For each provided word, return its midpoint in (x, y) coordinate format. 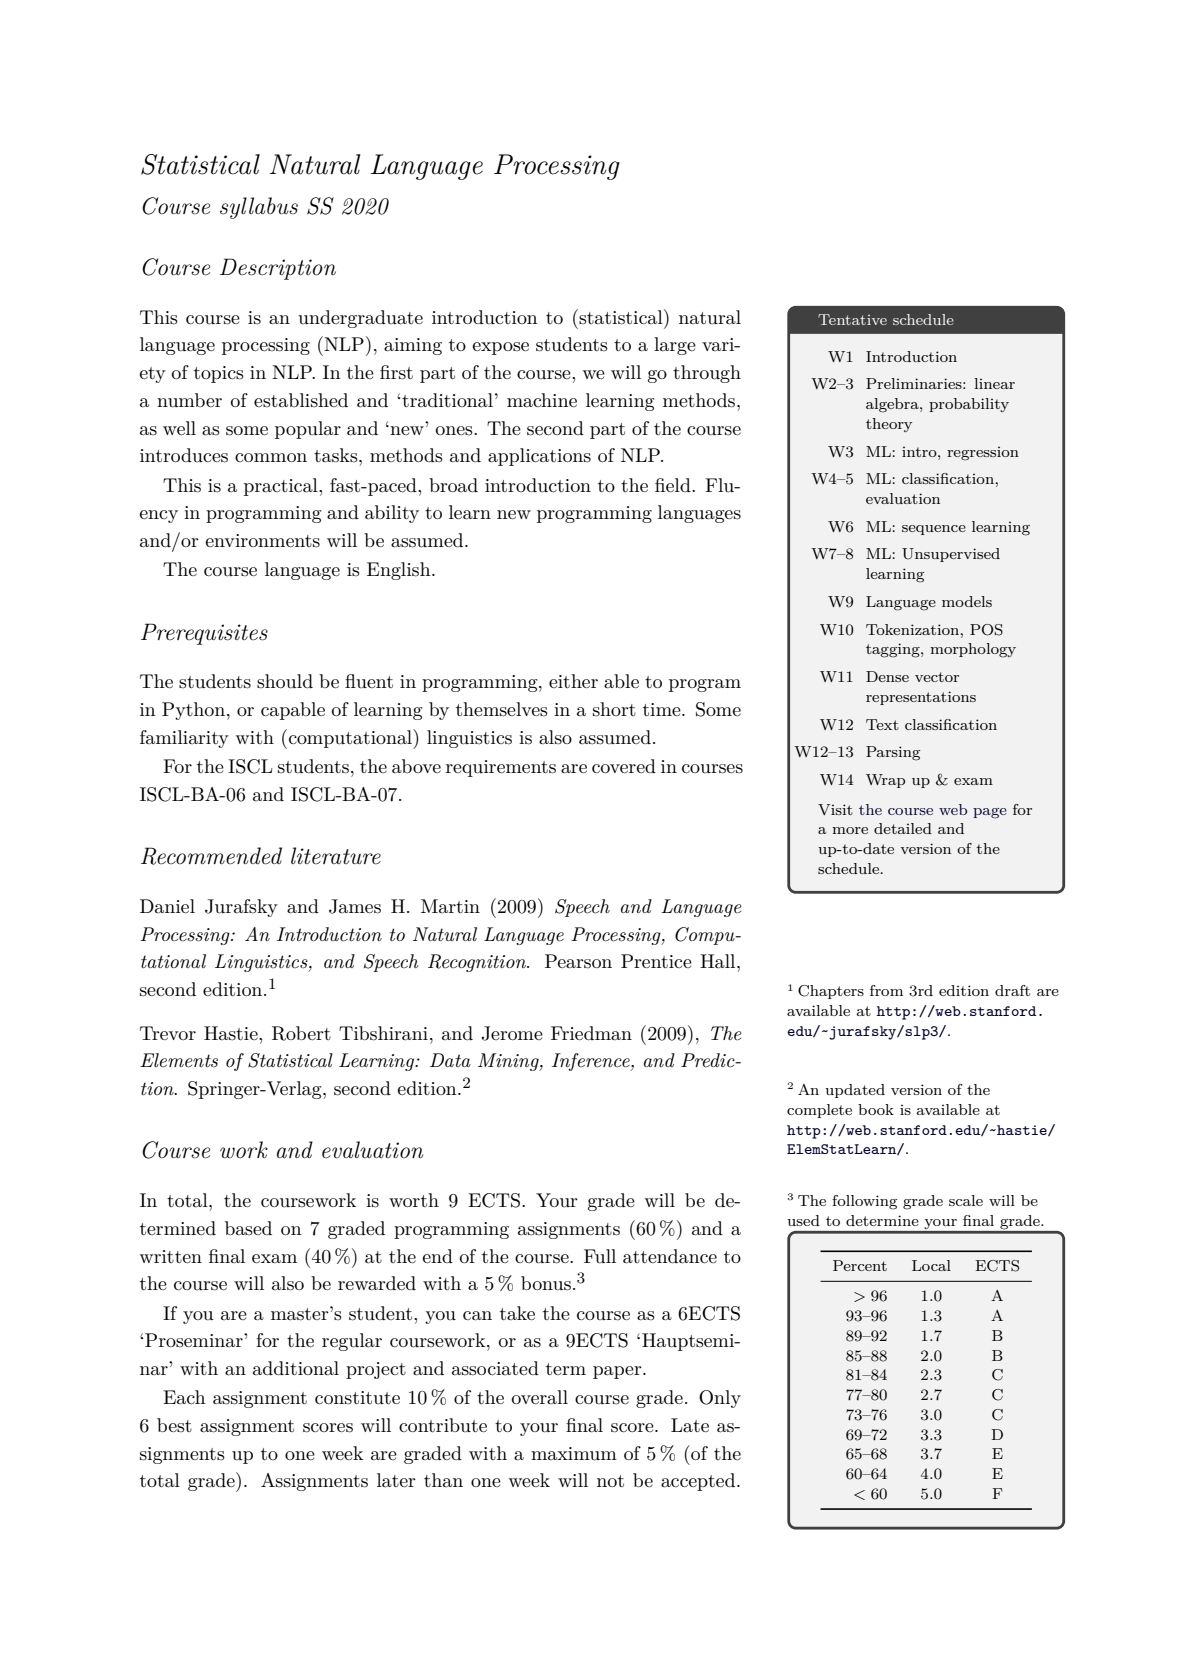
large (675, 346)
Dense (887, 676)
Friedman (591, 1033)
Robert (301, 1033)
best (174, 1425)
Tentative (852, 319)
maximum (574, 1454)
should (285, 681)
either (573, 681)
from (886, 990)
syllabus (259, 208)
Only (720, 1399)
